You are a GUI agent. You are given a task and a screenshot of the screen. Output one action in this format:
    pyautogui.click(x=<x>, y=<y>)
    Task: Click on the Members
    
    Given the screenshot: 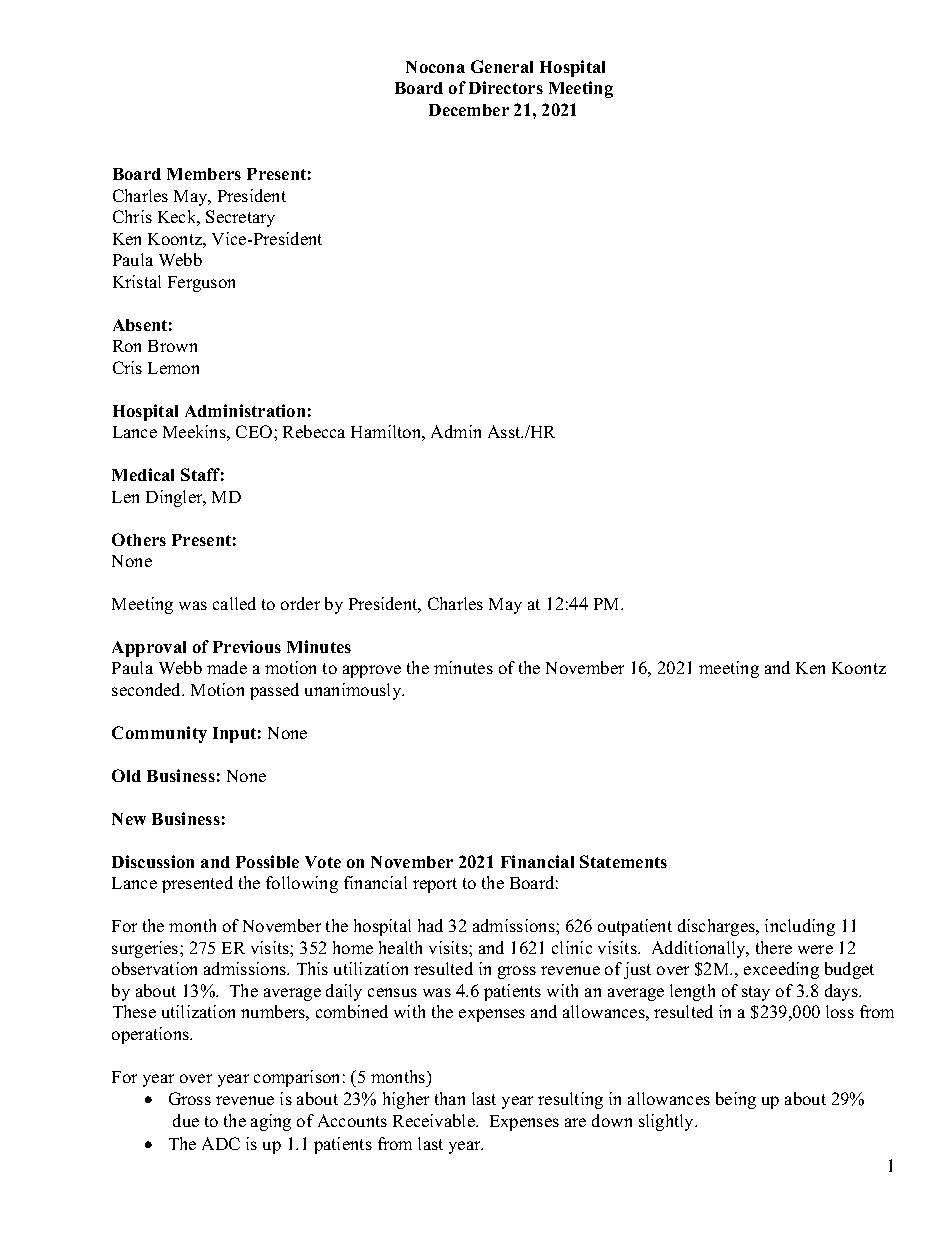 What is the action you would take?
    pyautogui.click(x=204, y=174)
